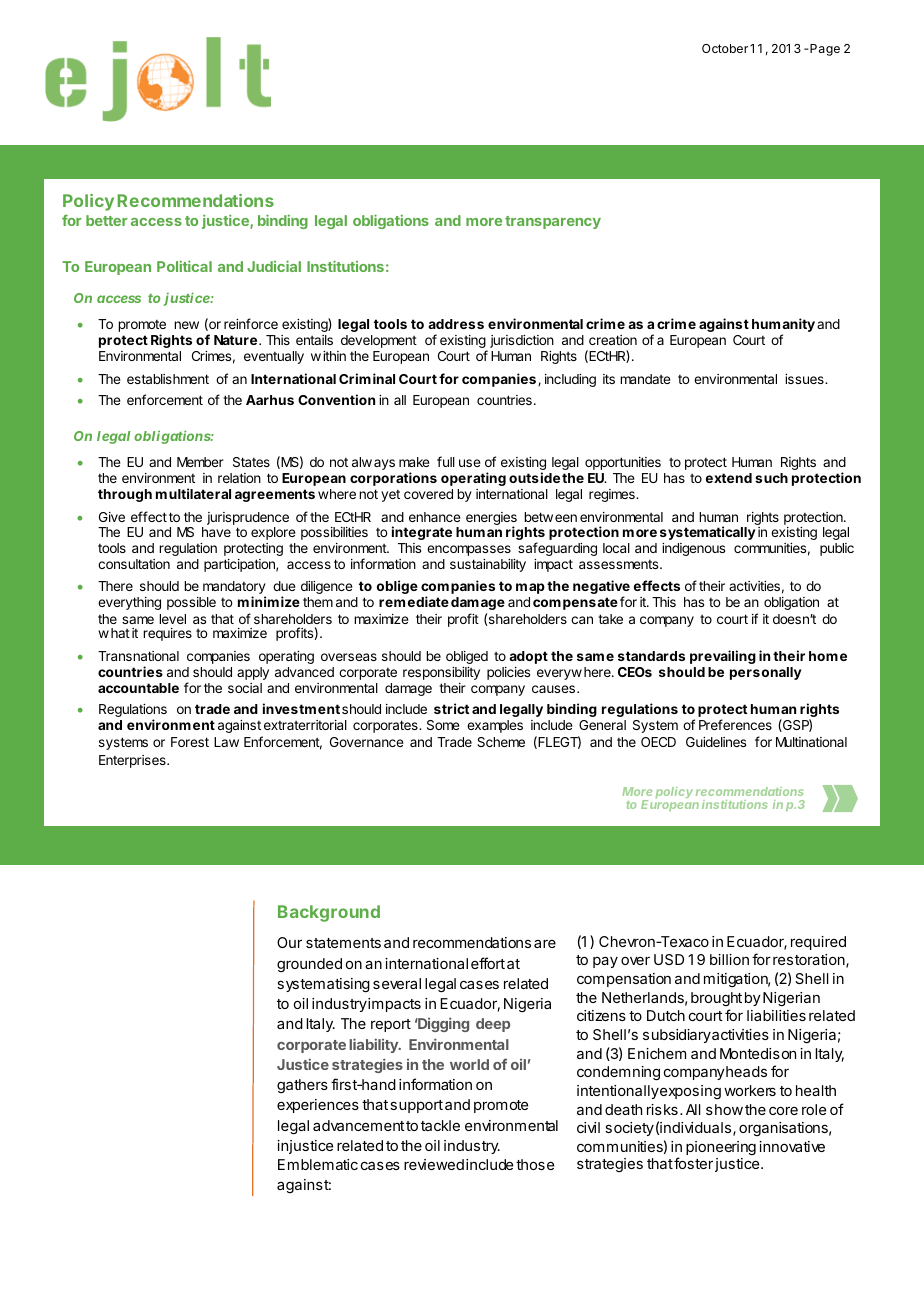  Describe the element at coordinates (721, 1148) in the screenshot. I see `pioneering` at that location.
